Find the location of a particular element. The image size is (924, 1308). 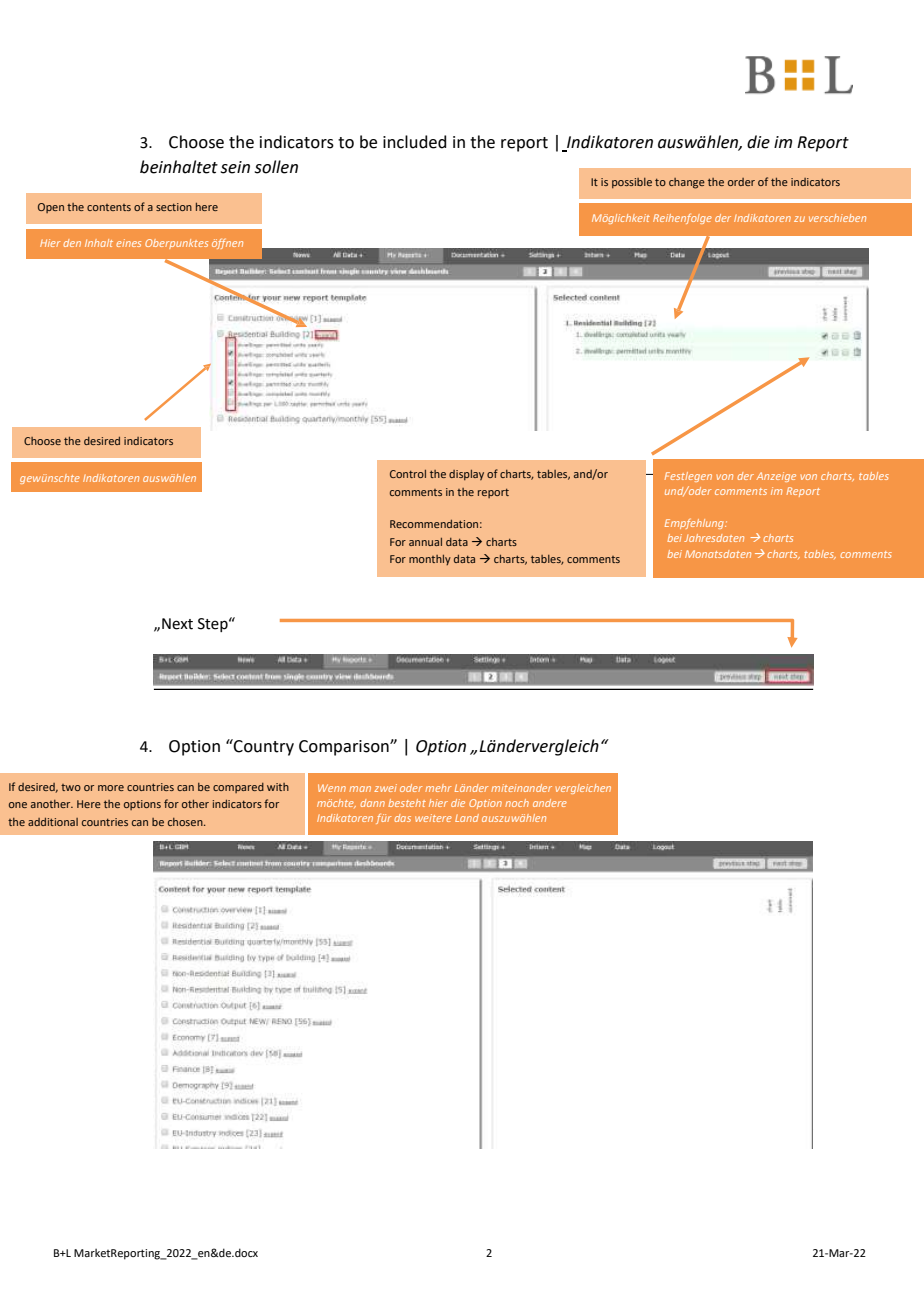

included is located at coordinates (414, 142).
